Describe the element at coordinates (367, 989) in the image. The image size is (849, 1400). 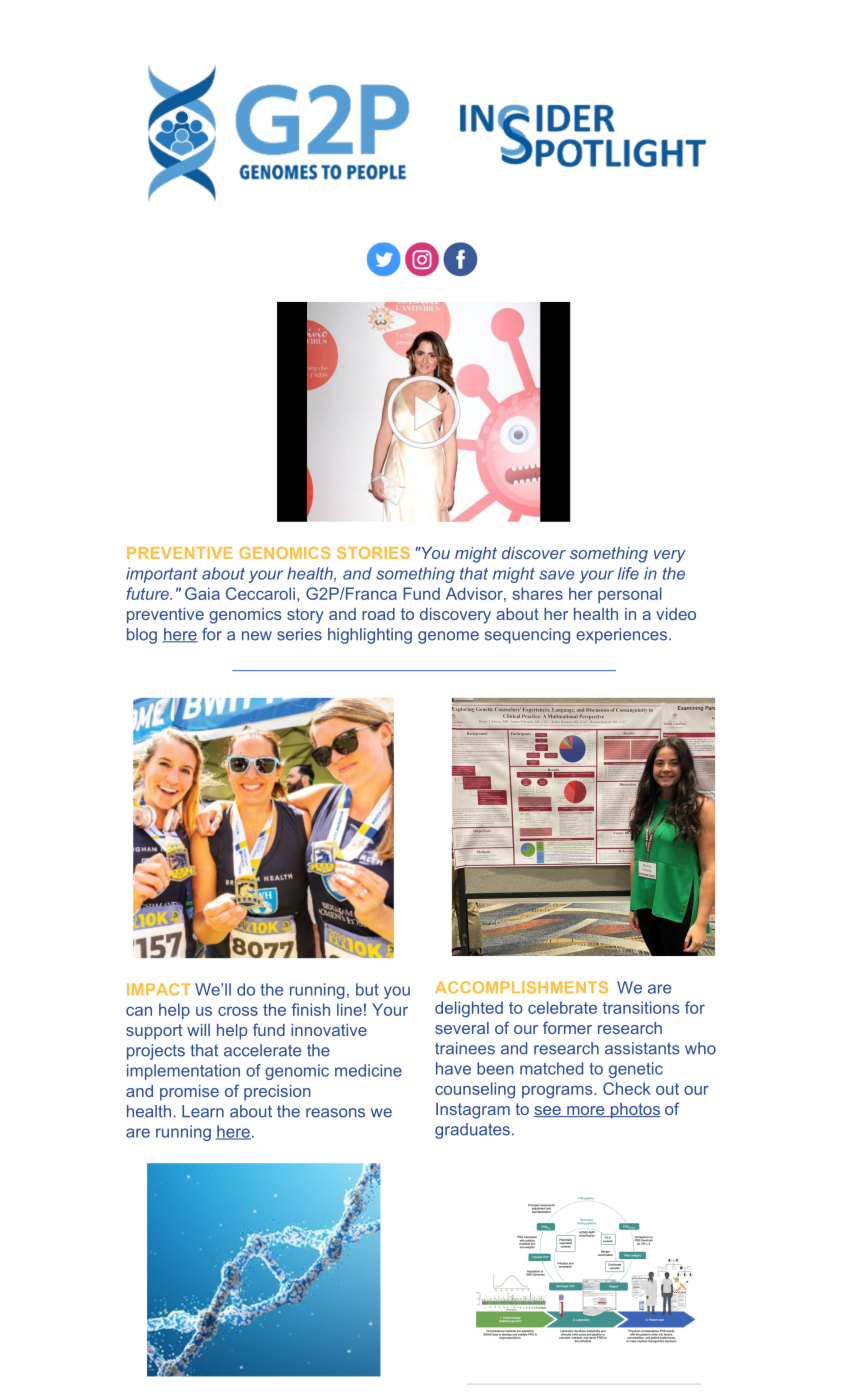
I see `but` at that location.
